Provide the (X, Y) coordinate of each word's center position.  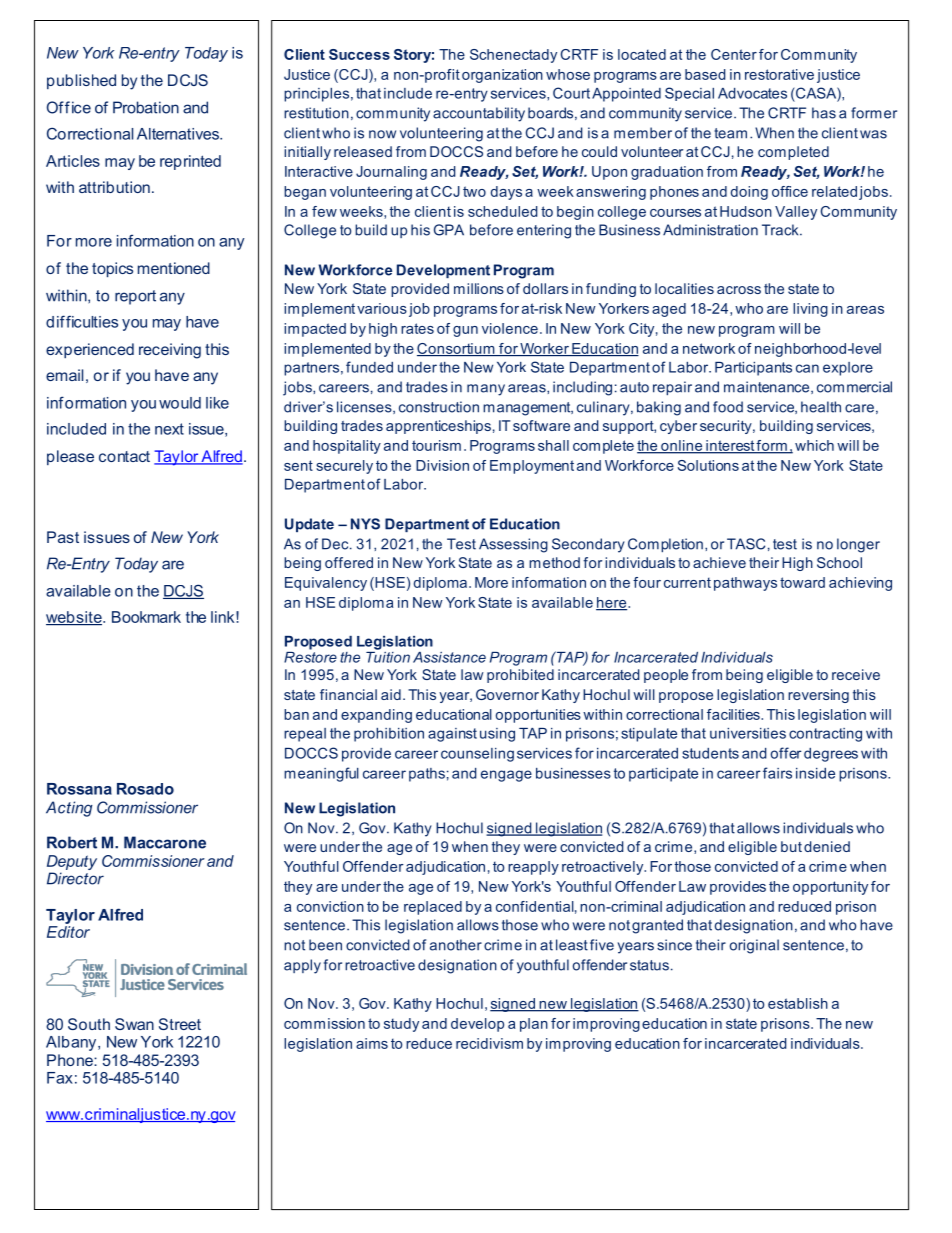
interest (730, 446)
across (739, 290)
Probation (146, 107)
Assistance (449, 657)
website (75, 618)
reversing (818, 696)
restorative (779, 74)
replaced (433, 908)
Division (442, 465)
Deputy (72, 864)
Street (180, 1024)
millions (479, 288)
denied (827, 846)
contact (124, 456)
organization (502, 76)
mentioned (174, 268)
